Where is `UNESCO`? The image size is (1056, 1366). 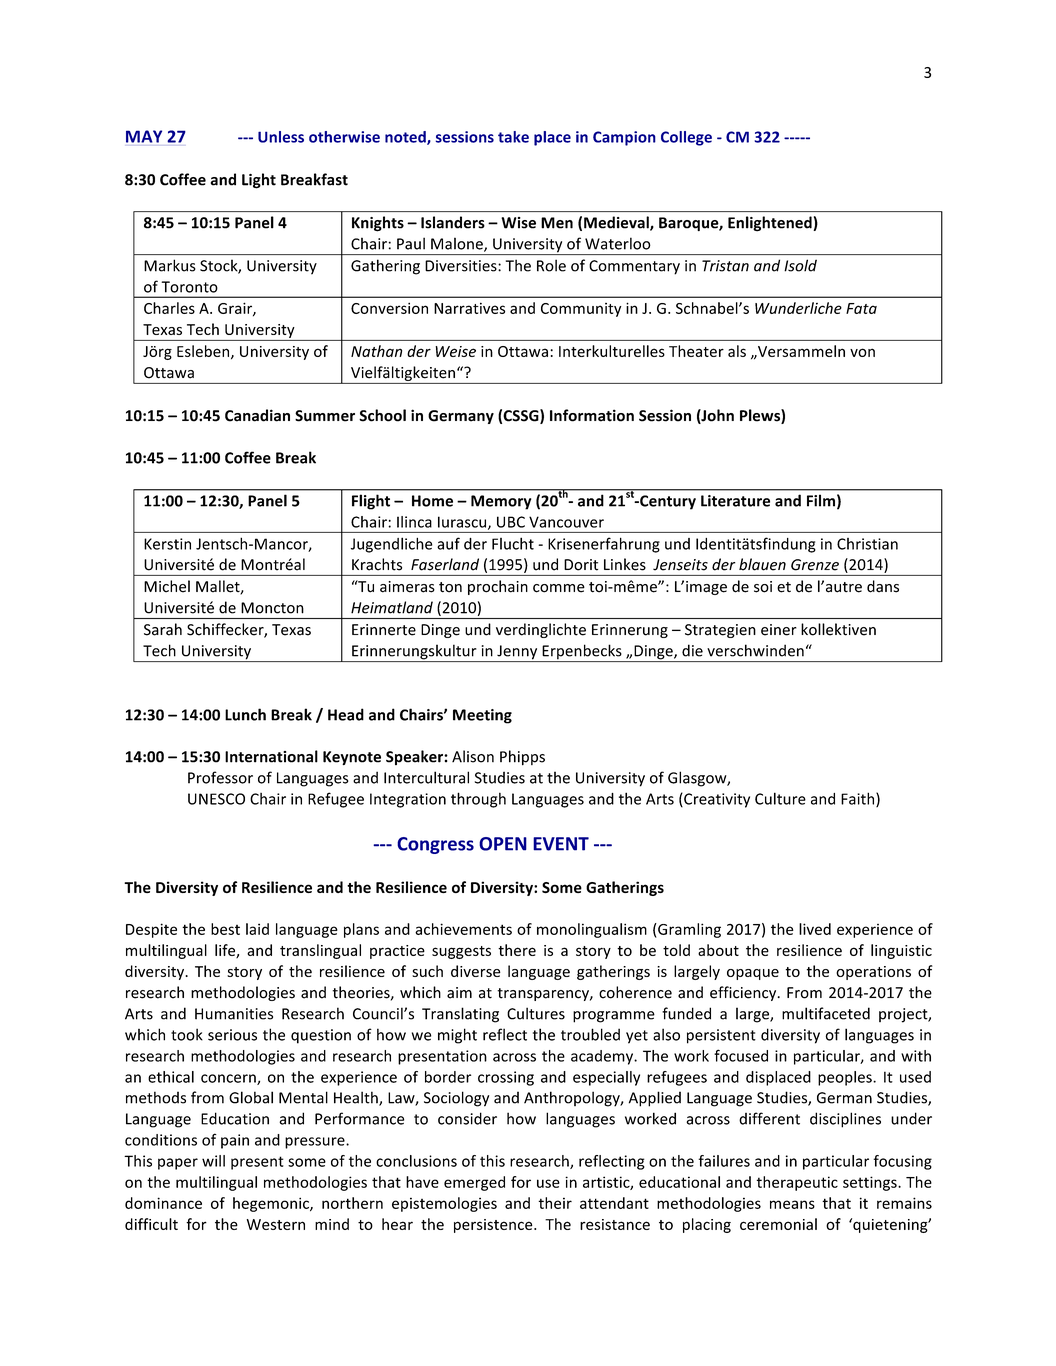
UNESCO is located at coordinates (216, 799).
